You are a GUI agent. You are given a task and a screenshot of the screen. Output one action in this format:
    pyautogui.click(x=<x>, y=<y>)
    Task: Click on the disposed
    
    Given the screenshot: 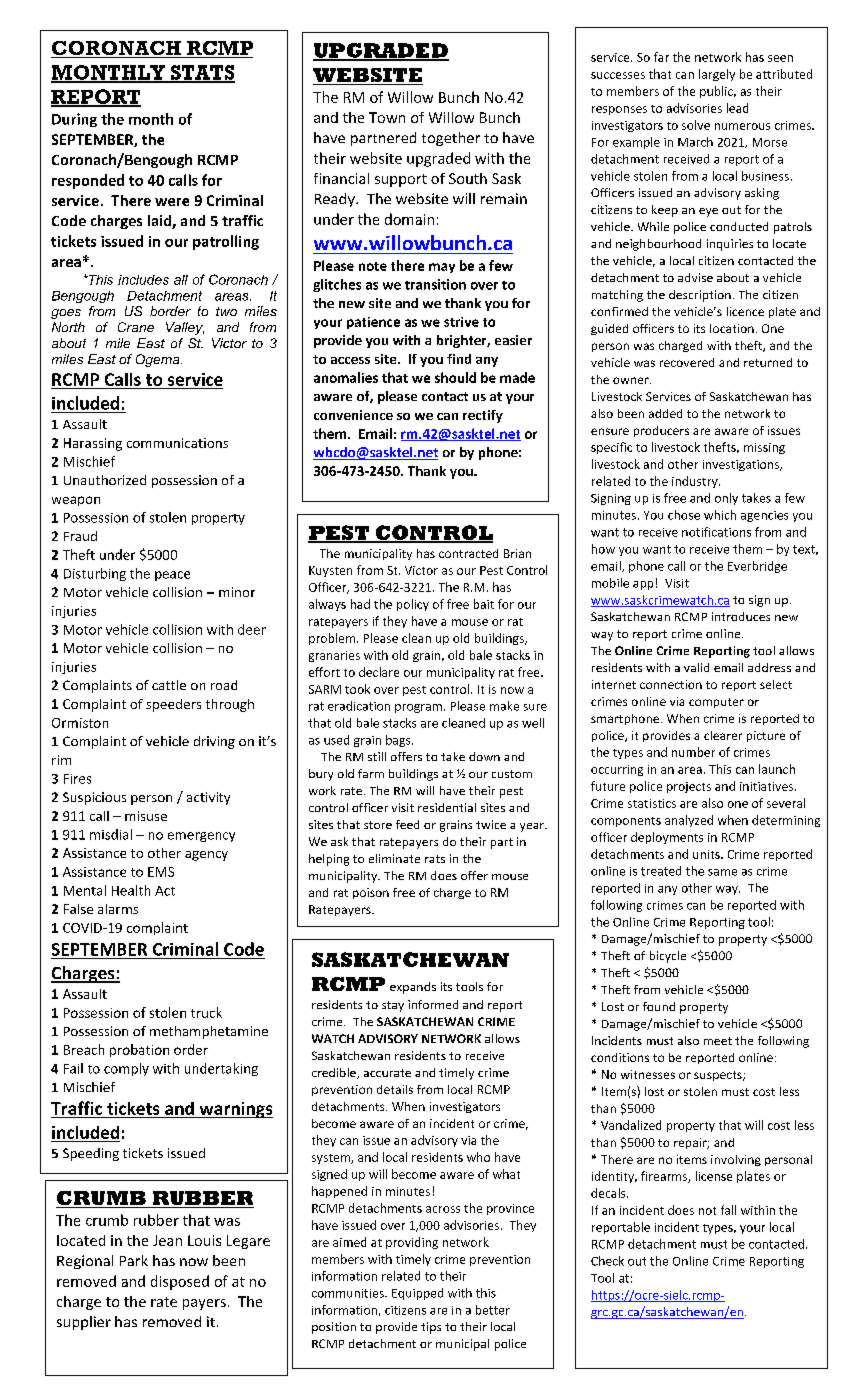 What is the action you would take?
    pyautogui.click(x=180, y=1282)
